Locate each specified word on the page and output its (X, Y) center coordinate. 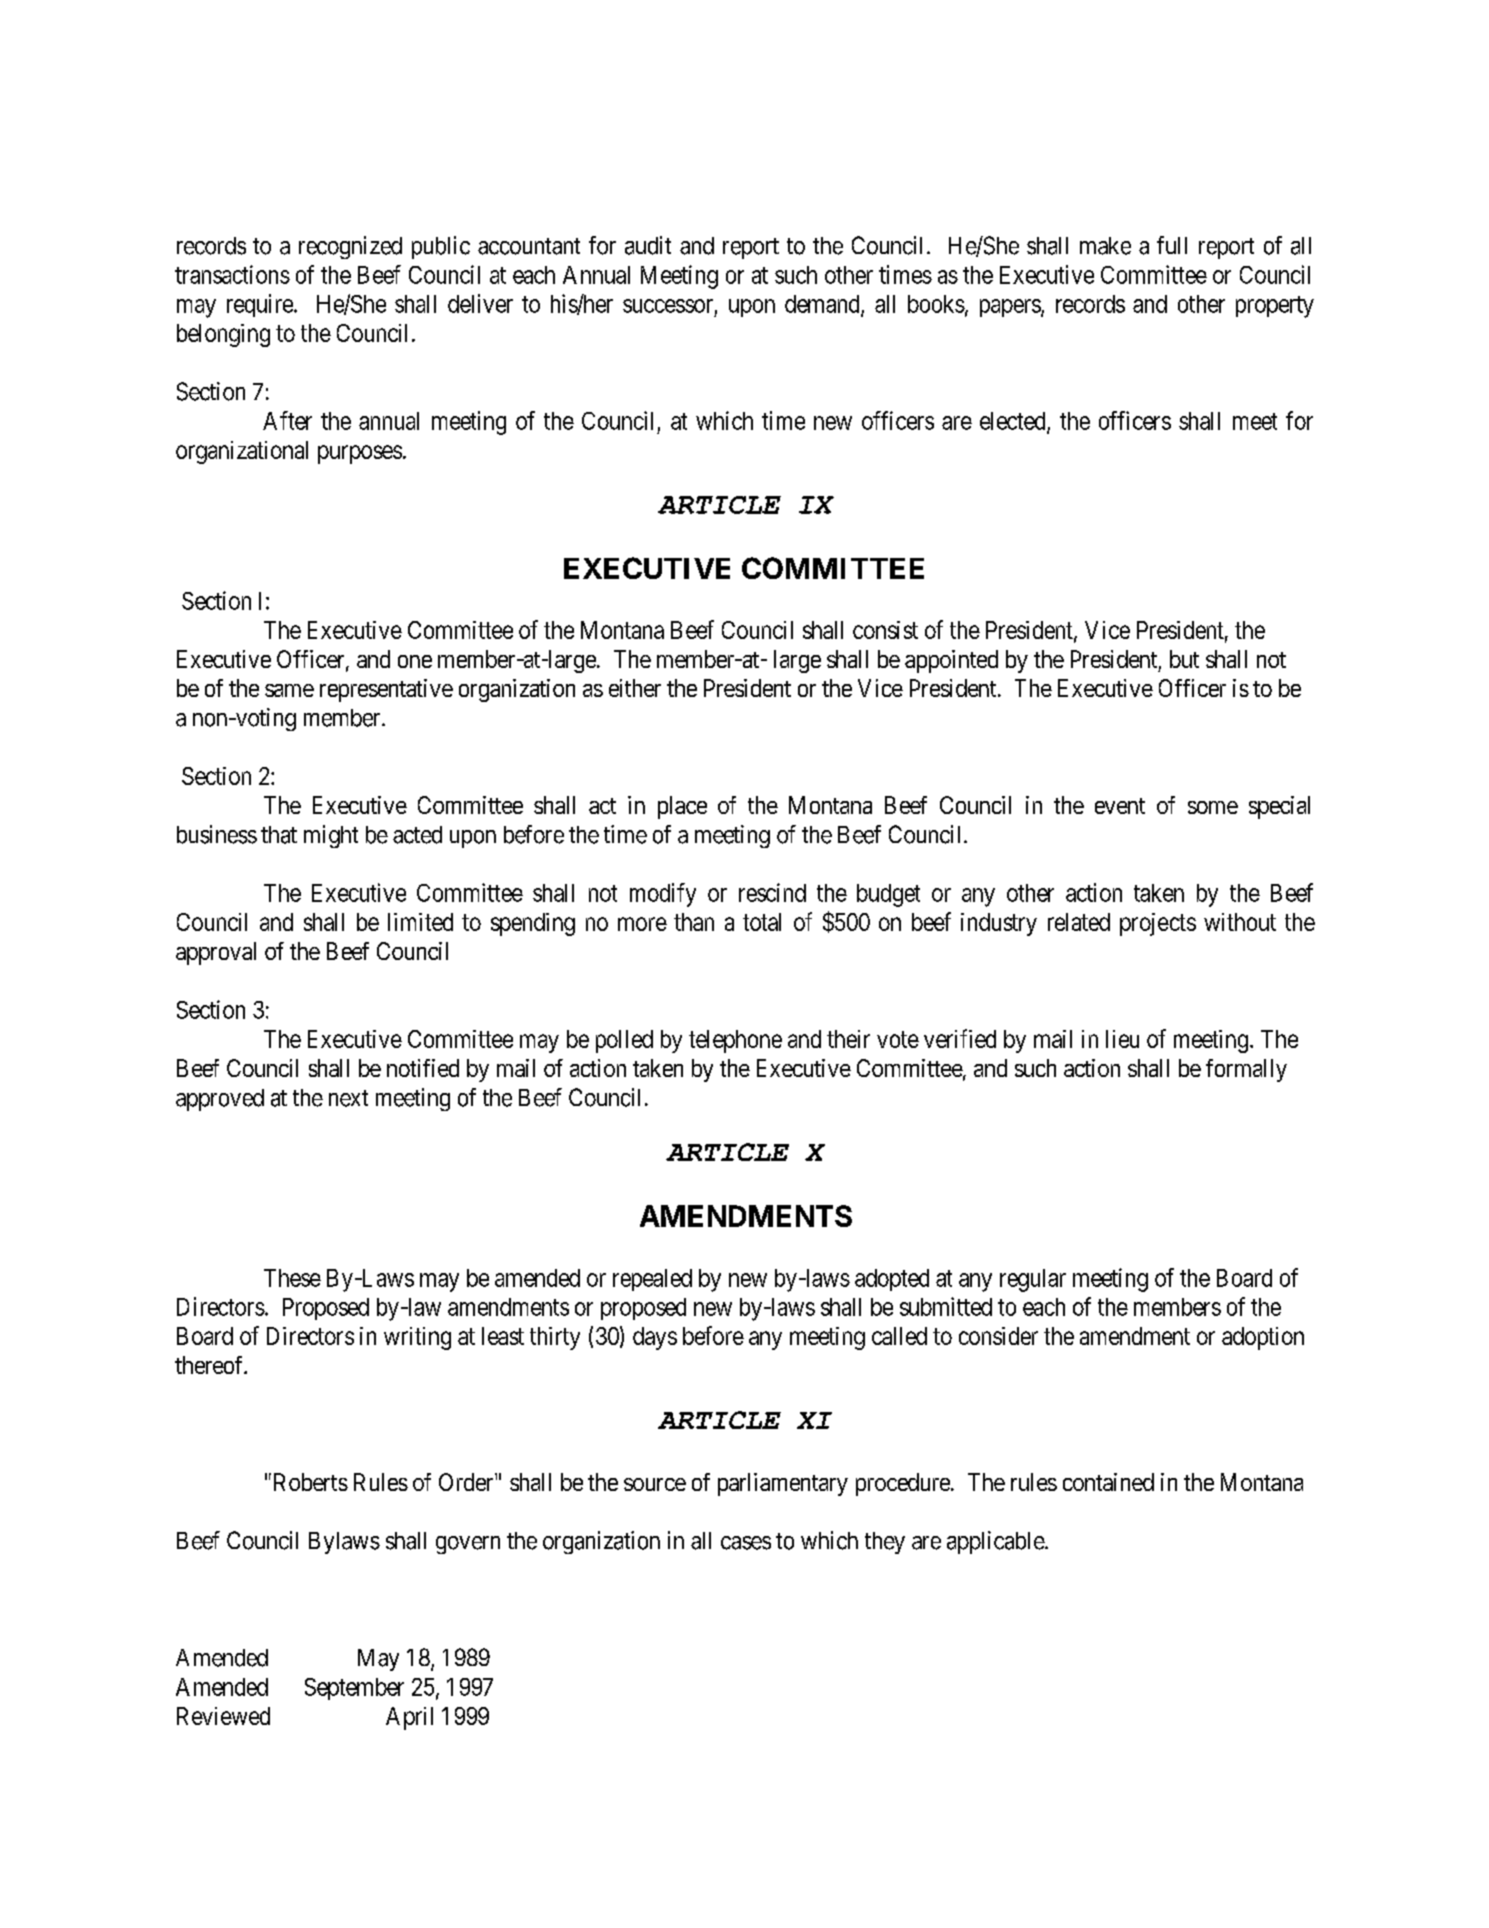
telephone (735, 1041)
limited (420, 922)
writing (417, 1338)
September (354, 1689)
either (635, 688)
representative (386, 690)
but (1184, 659)
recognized (350, 247)
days (655, 1338)
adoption (1263, 1338)
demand (823, 305)
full (1172, 245)
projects (1158, 924)
